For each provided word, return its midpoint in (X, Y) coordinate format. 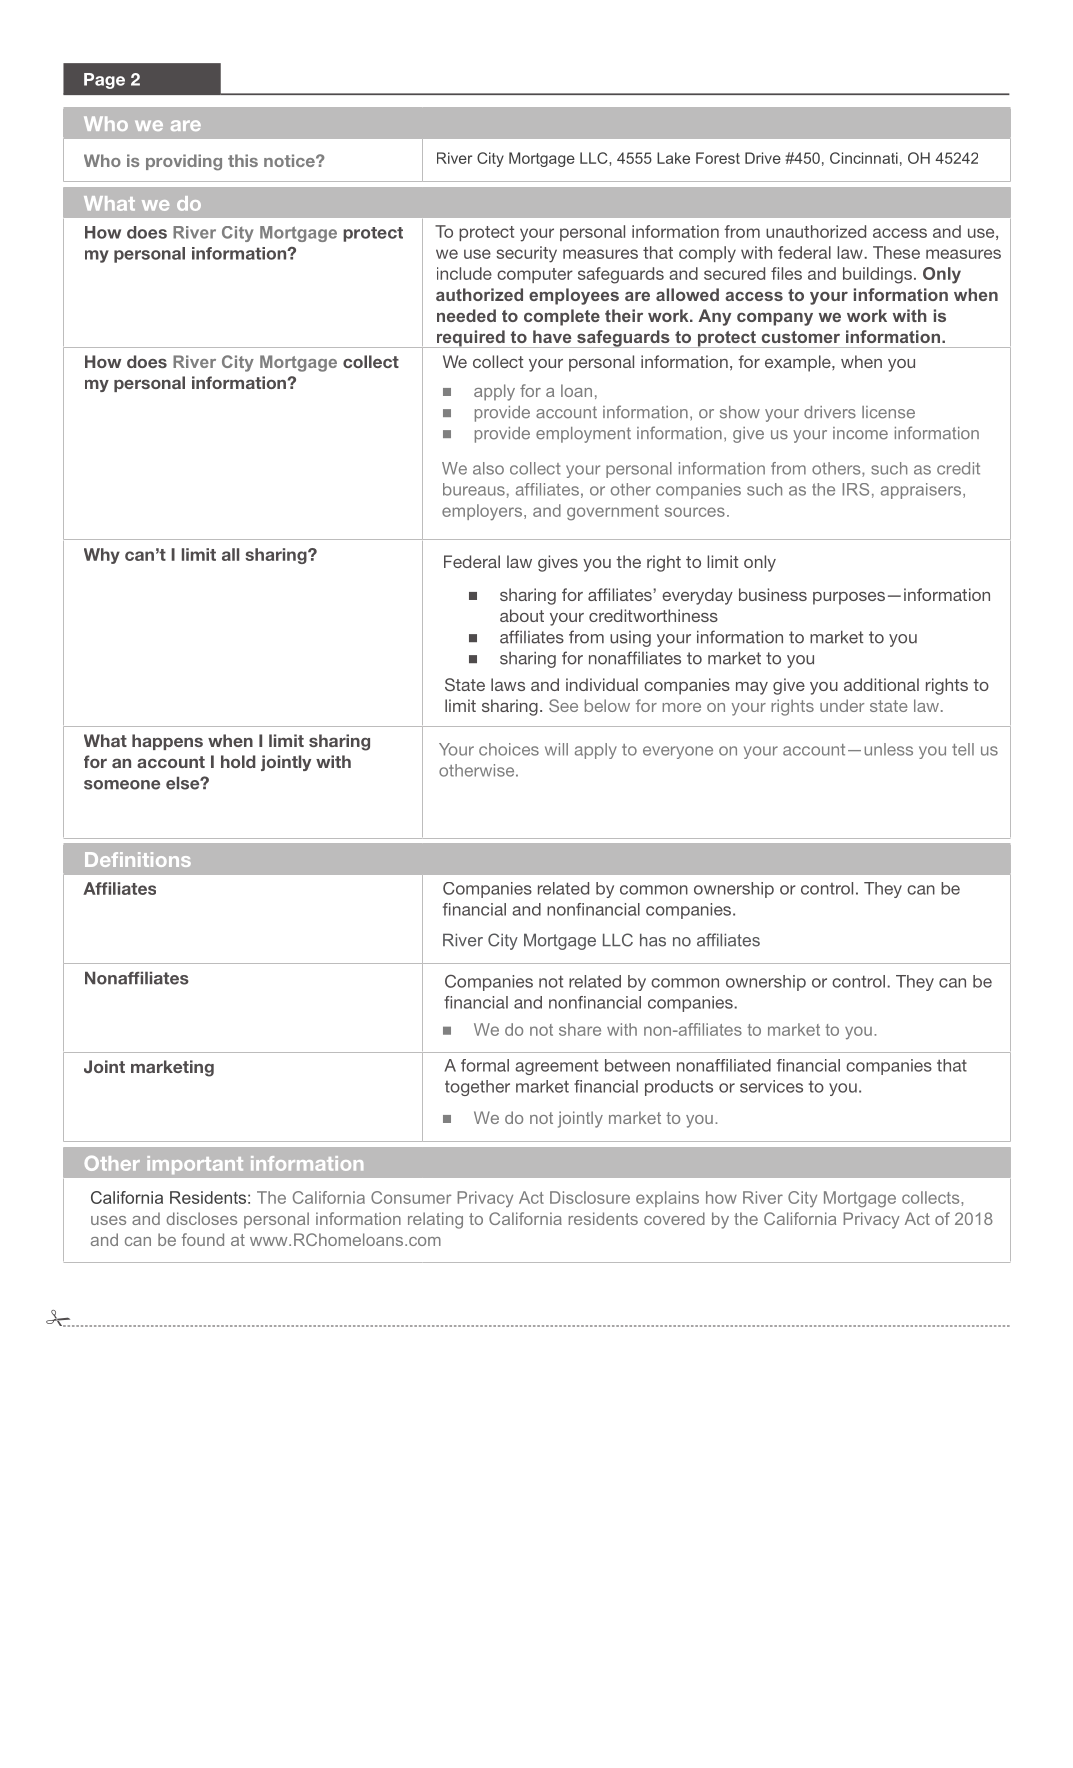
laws (508, 684)
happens (167, 742)
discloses (201, 1218)
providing (184, 162)
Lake (673, 158)
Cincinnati (864, 158)
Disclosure (590, 1197)
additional (881, 684)
